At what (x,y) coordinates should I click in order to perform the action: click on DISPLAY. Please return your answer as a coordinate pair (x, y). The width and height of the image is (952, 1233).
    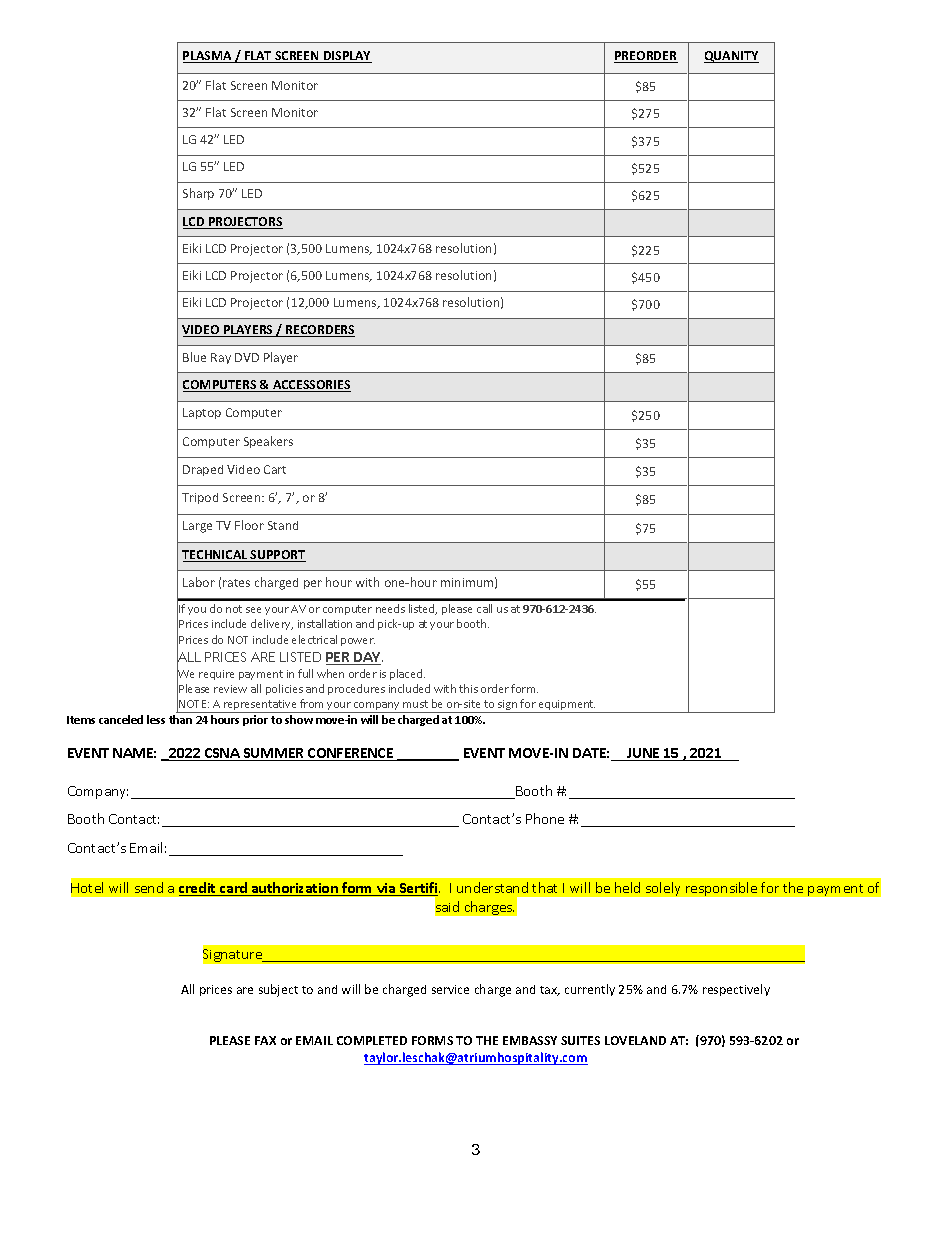
    Looking at the image, I should click on (347, 57).
